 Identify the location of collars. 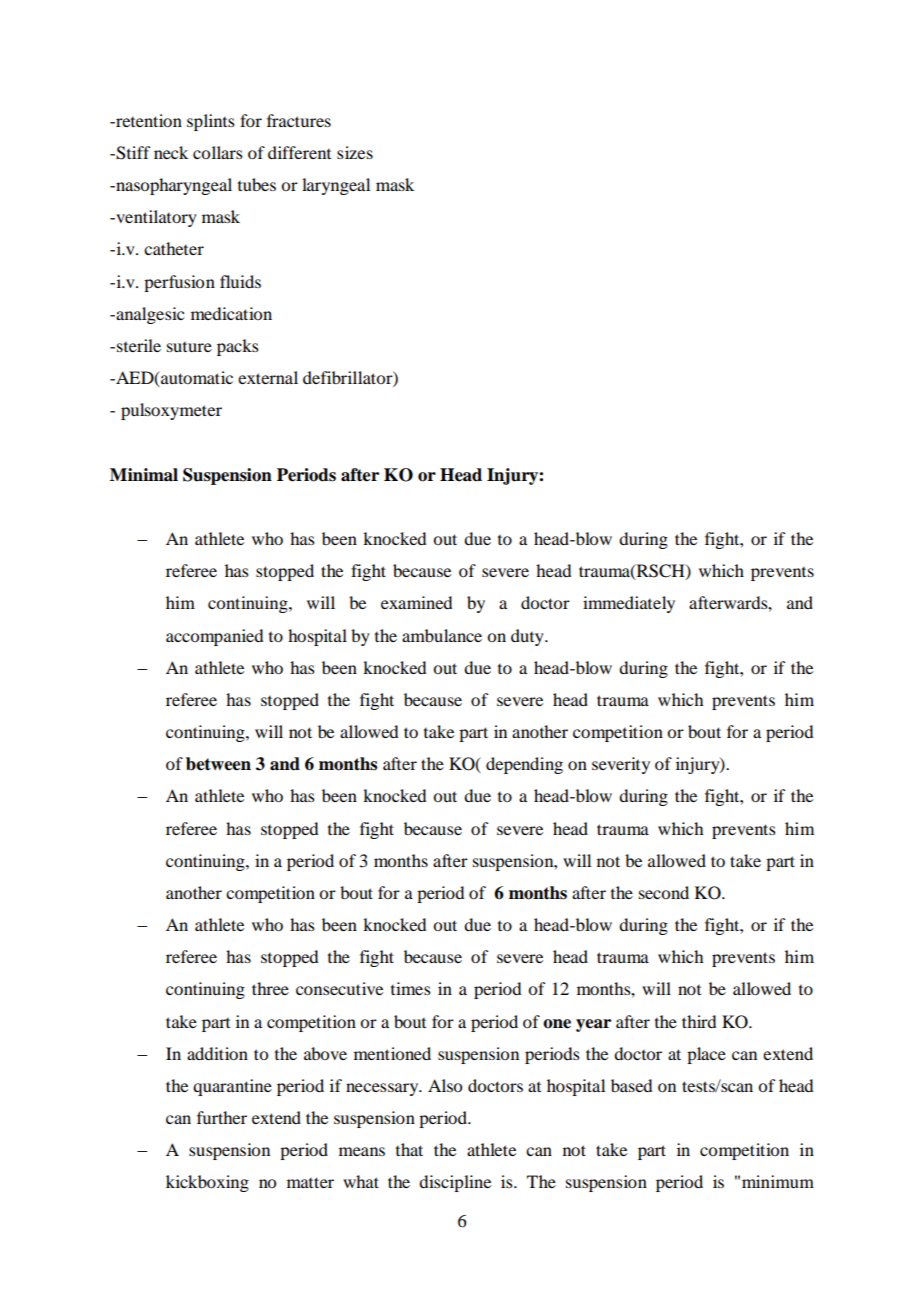
(218, 152).
